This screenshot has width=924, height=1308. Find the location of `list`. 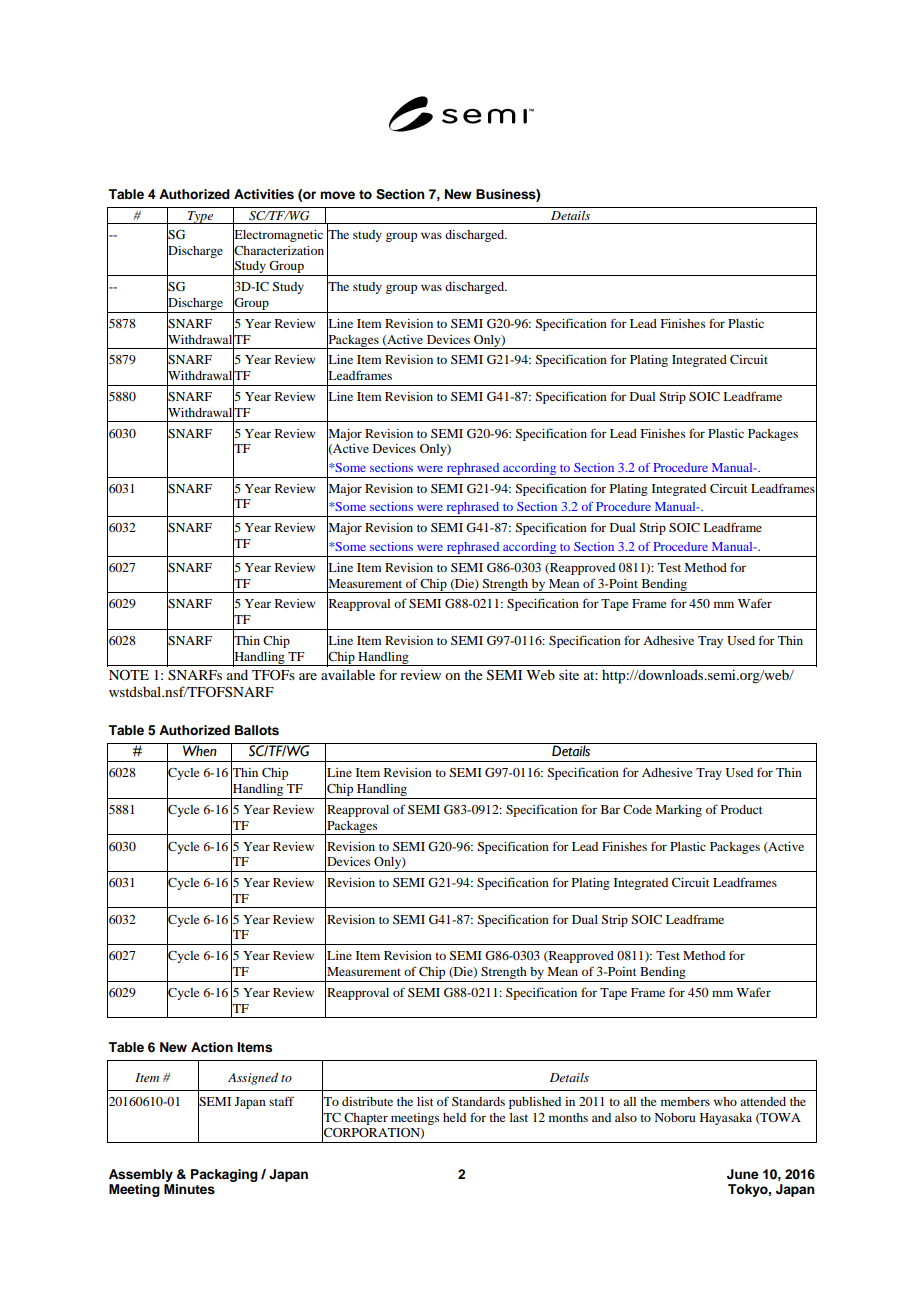

list is located at coordinates (425, 1101).
